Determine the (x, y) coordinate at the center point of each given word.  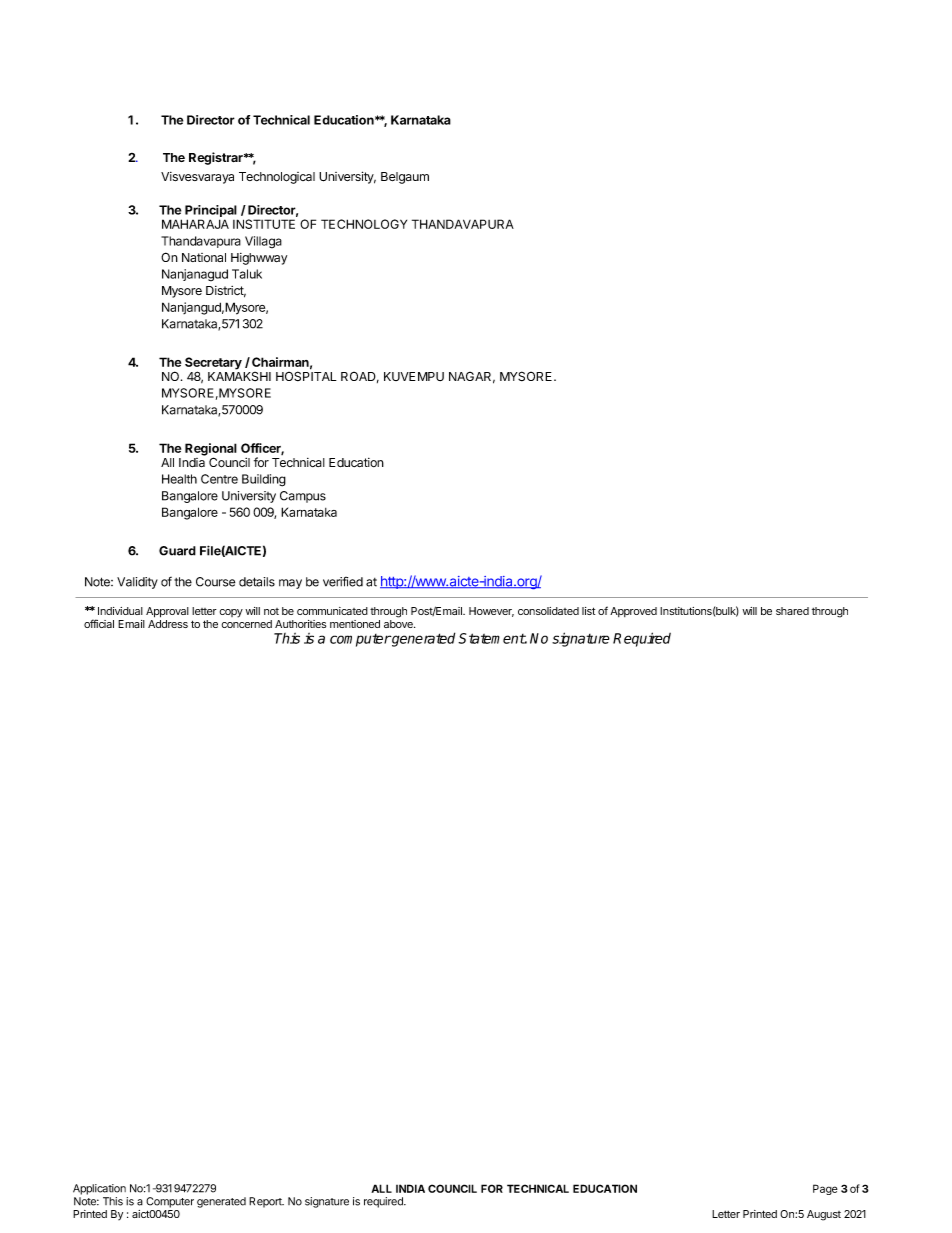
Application (99, 1189)
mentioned (355, 624)
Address (168, 624)
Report (266, 1202)
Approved (633, 612)
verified (343, 582)
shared (792, 611)
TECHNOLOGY (364, 224)
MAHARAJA (195, 224)
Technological (277, 178)
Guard (177, 551)
